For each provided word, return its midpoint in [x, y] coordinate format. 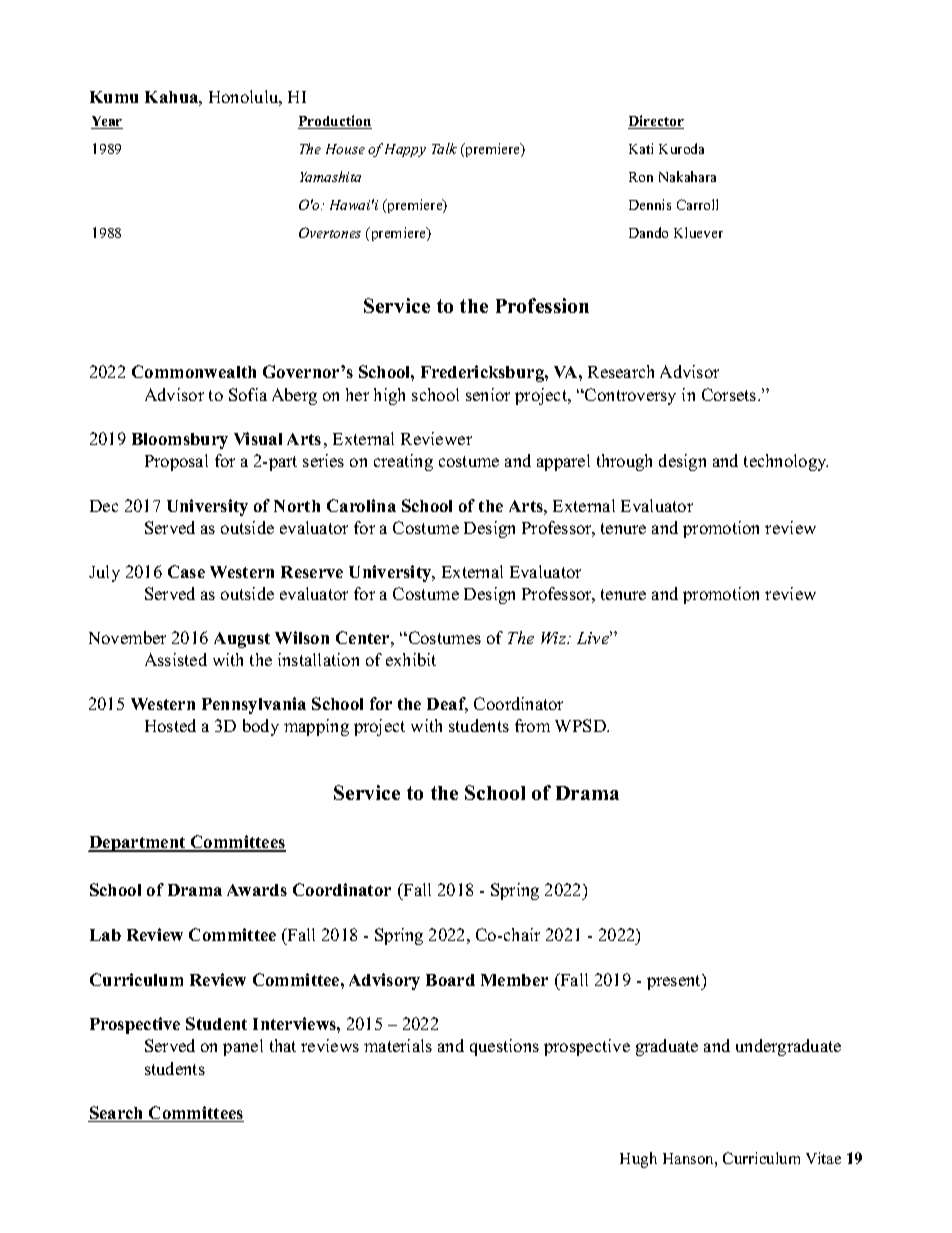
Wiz [555, 638]
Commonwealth [194, 371]
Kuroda [681, 148]
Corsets [730, 394]
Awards [257, 890]
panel [243, 1047]
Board [450, 980]
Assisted [176, 659]
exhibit [411, 659]
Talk [444, 148]
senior [488, 394]
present [675, 982]
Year [107, 122]
